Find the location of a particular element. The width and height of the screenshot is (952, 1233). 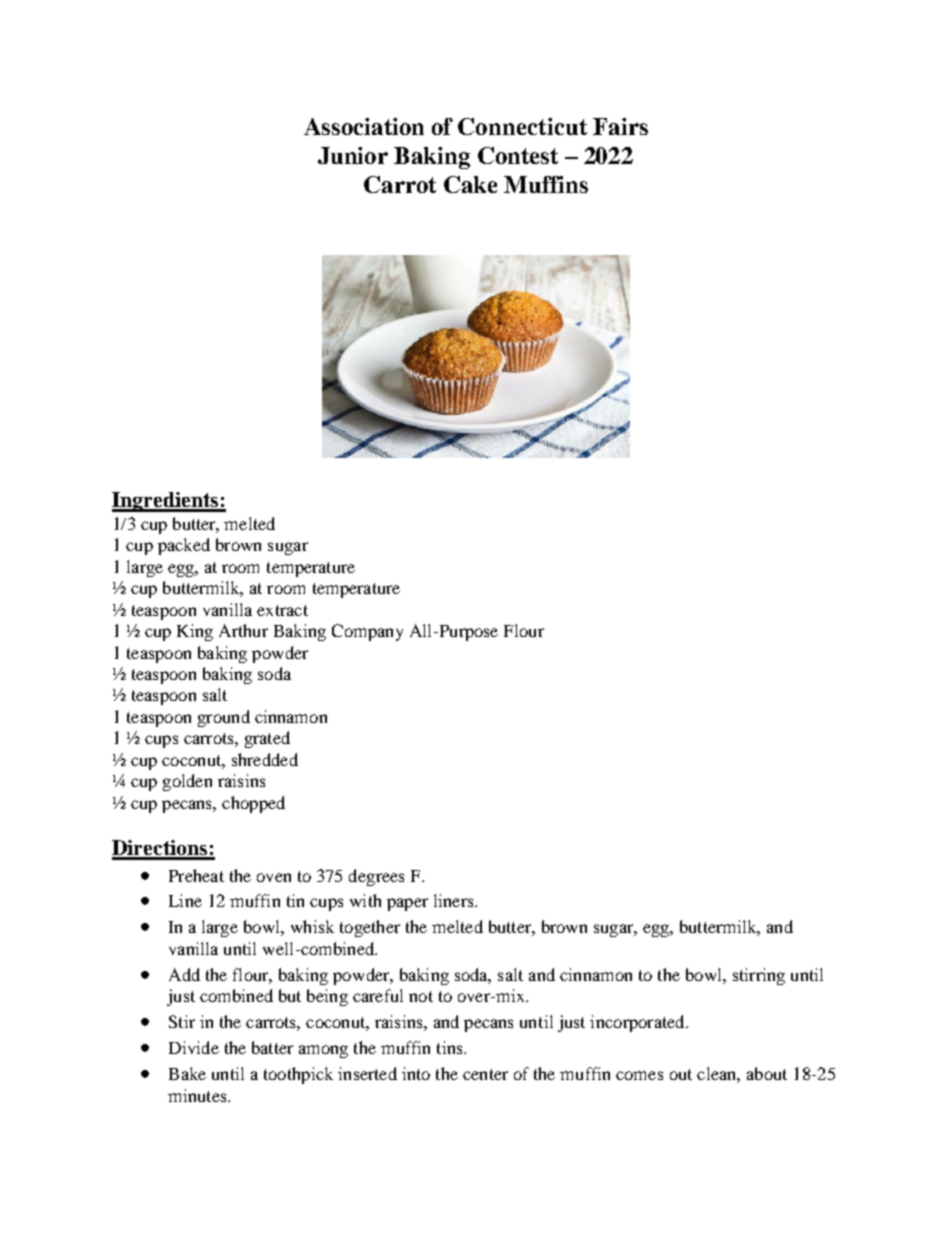

Ingredients is located at coordinates (166, 502).
